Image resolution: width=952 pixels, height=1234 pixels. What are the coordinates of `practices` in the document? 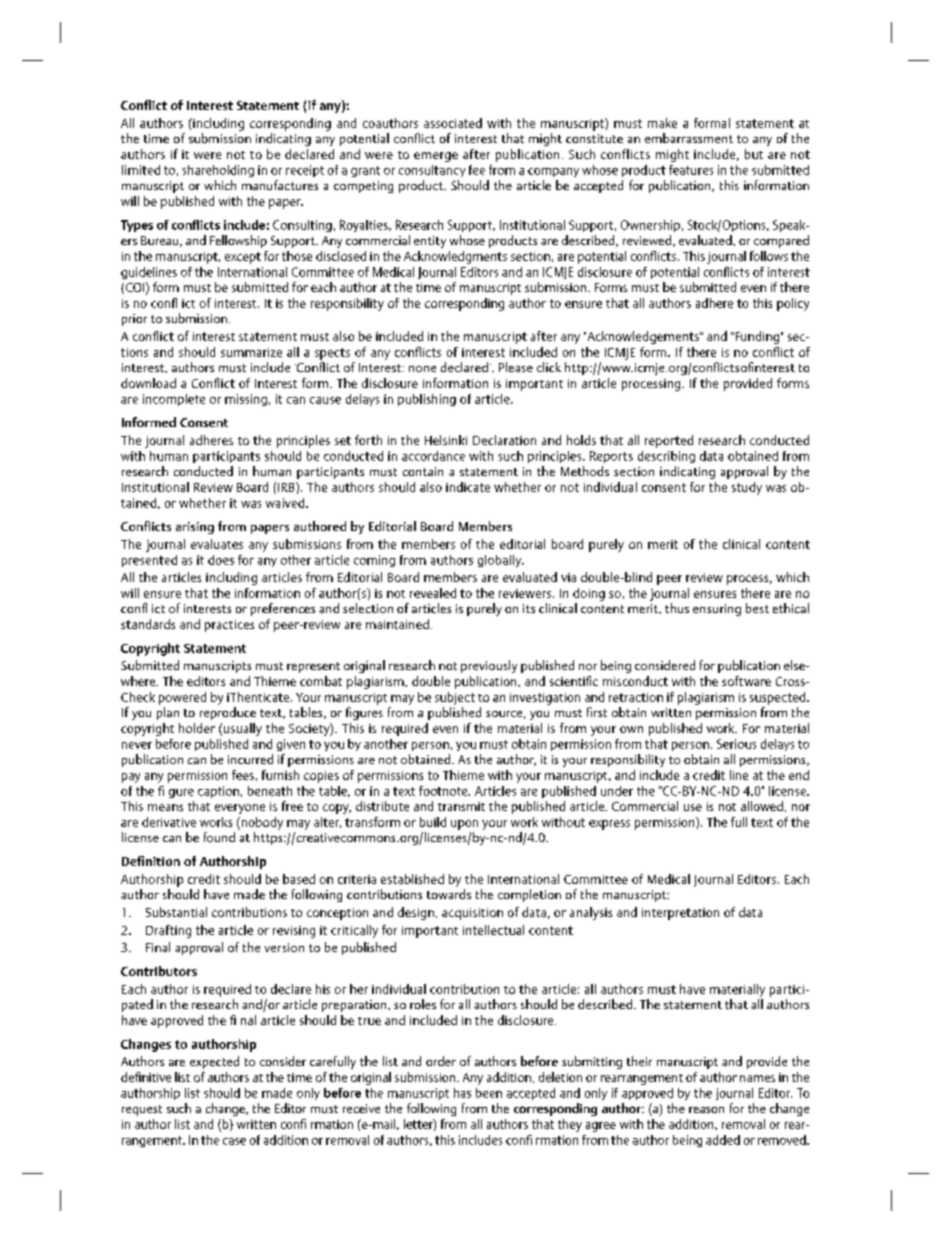 It's located at (229, 626).
